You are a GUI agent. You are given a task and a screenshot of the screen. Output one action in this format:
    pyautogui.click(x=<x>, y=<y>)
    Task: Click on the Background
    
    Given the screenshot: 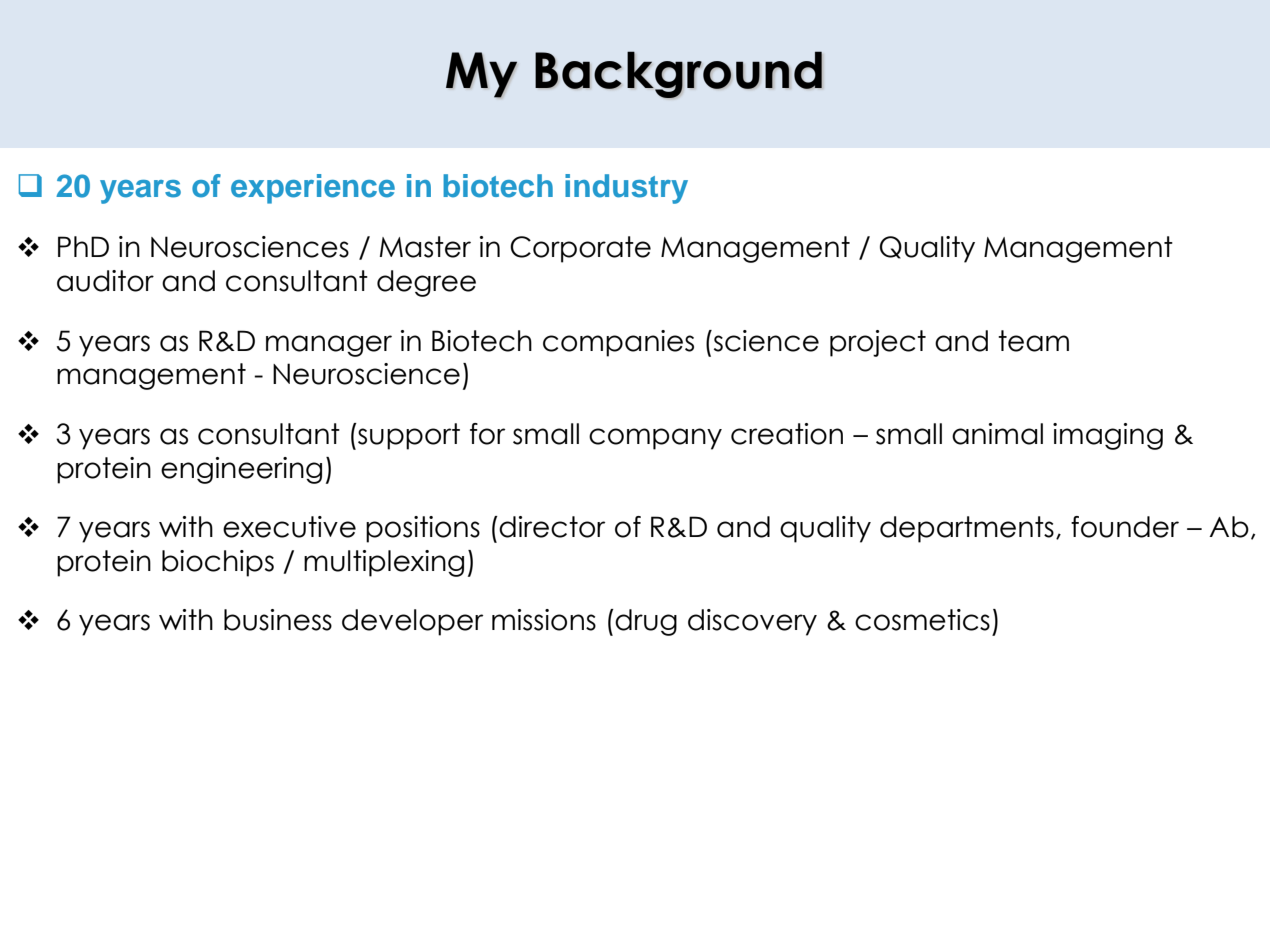 What is the action you would take?
    pyautogui.click(x=678, y=74)
